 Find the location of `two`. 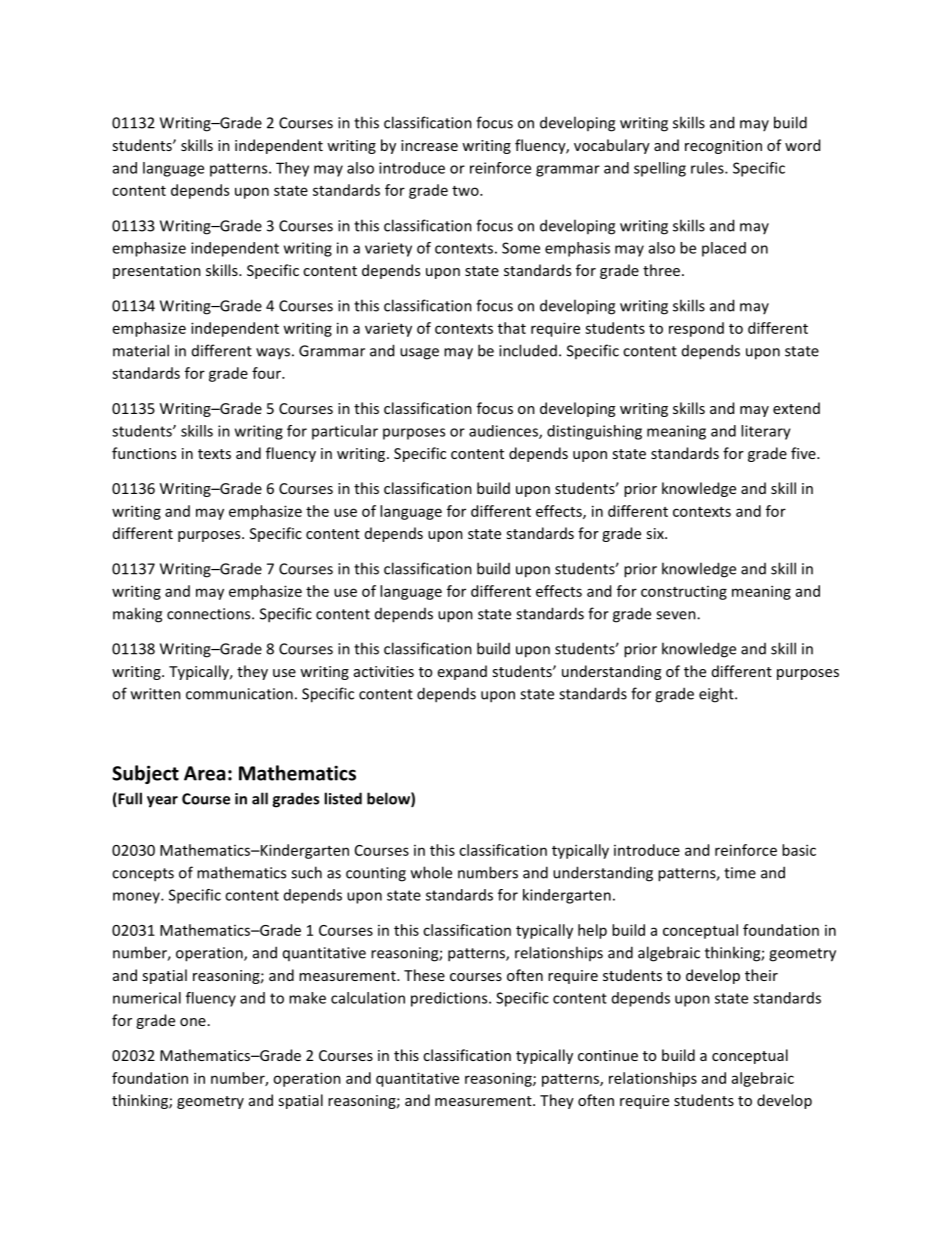

two is located at coordinates (466, 191).
